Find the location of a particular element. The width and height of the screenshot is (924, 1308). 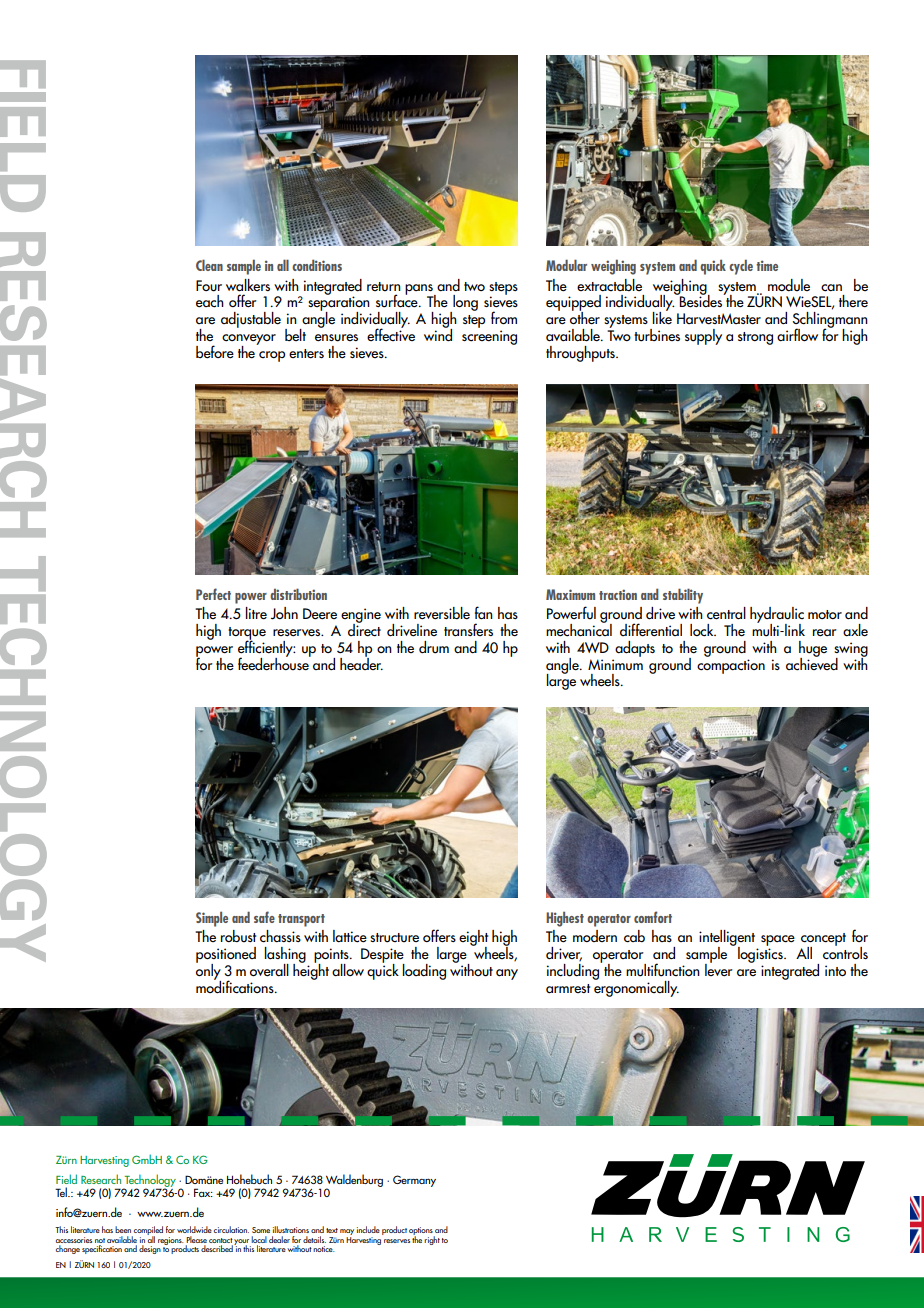

structure is located at coordinates (394, 938).
